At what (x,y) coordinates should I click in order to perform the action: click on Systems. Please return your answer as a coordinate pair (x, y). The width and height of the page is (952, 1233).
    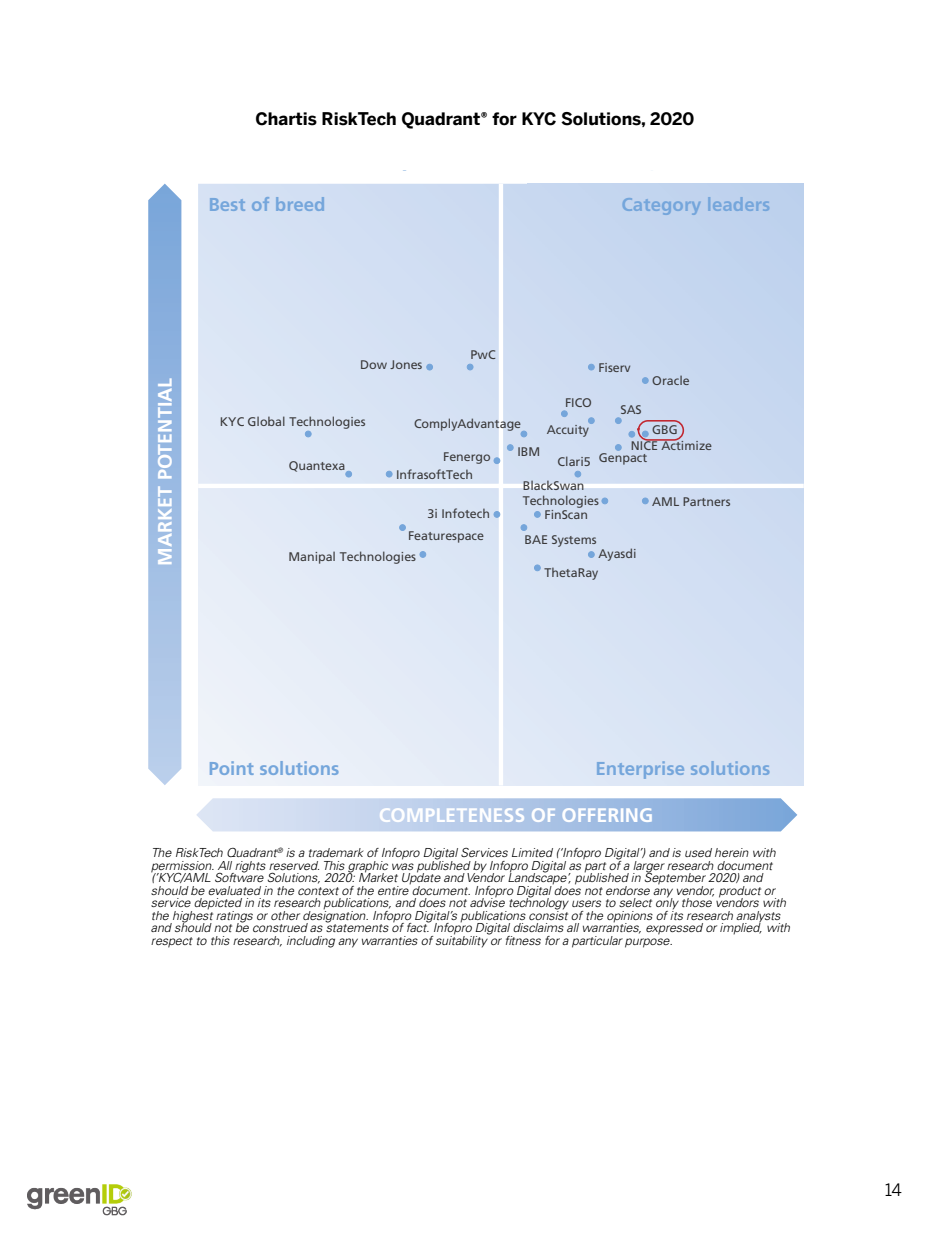
    Looking at the image, I should click on (574, 541).
